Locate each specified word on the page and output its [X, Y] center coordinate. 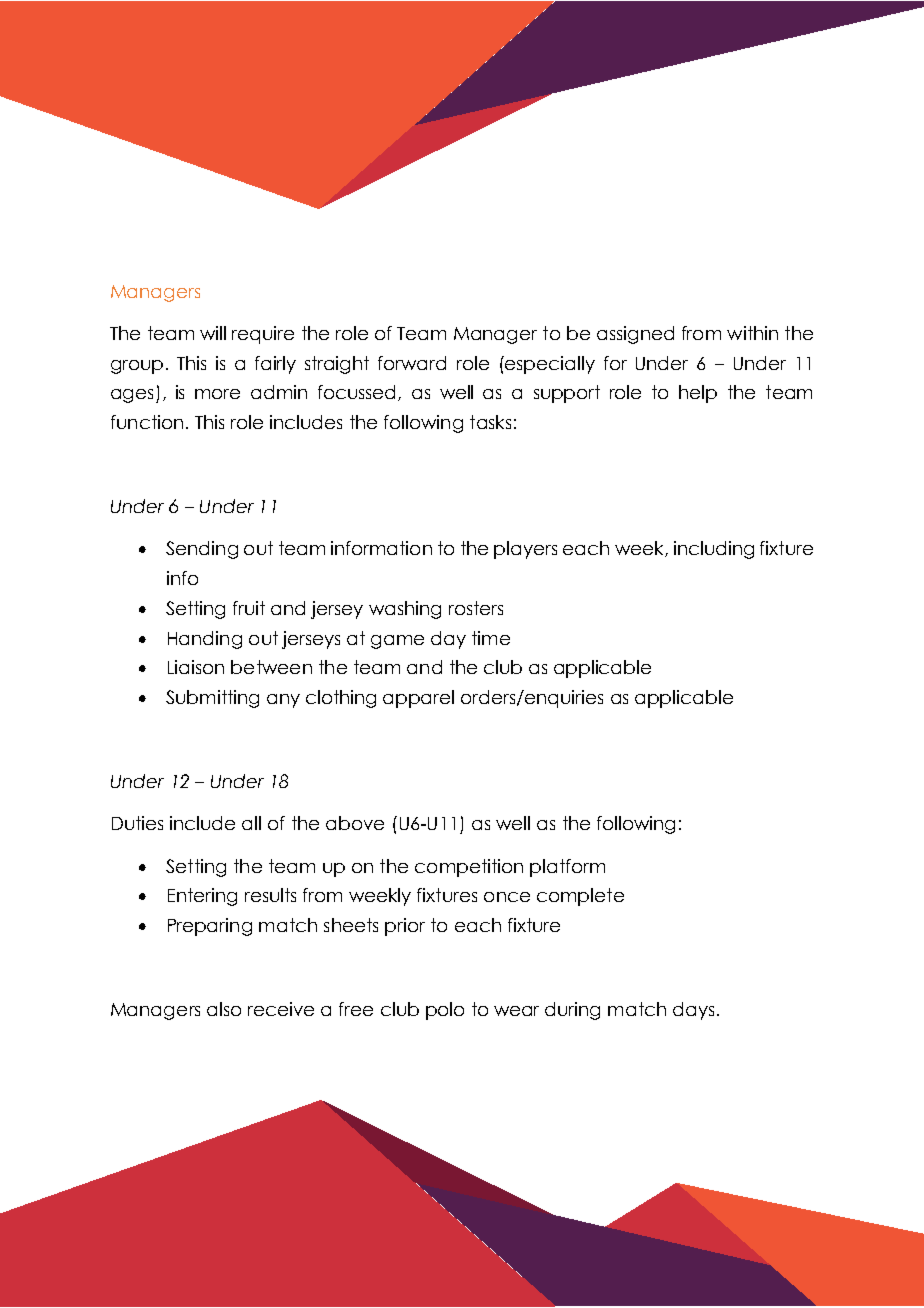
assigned [635, 335]
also [224, 1009]
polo [445, 1011]
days [693, 1011]
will [213, 333]
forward [412, 363]
